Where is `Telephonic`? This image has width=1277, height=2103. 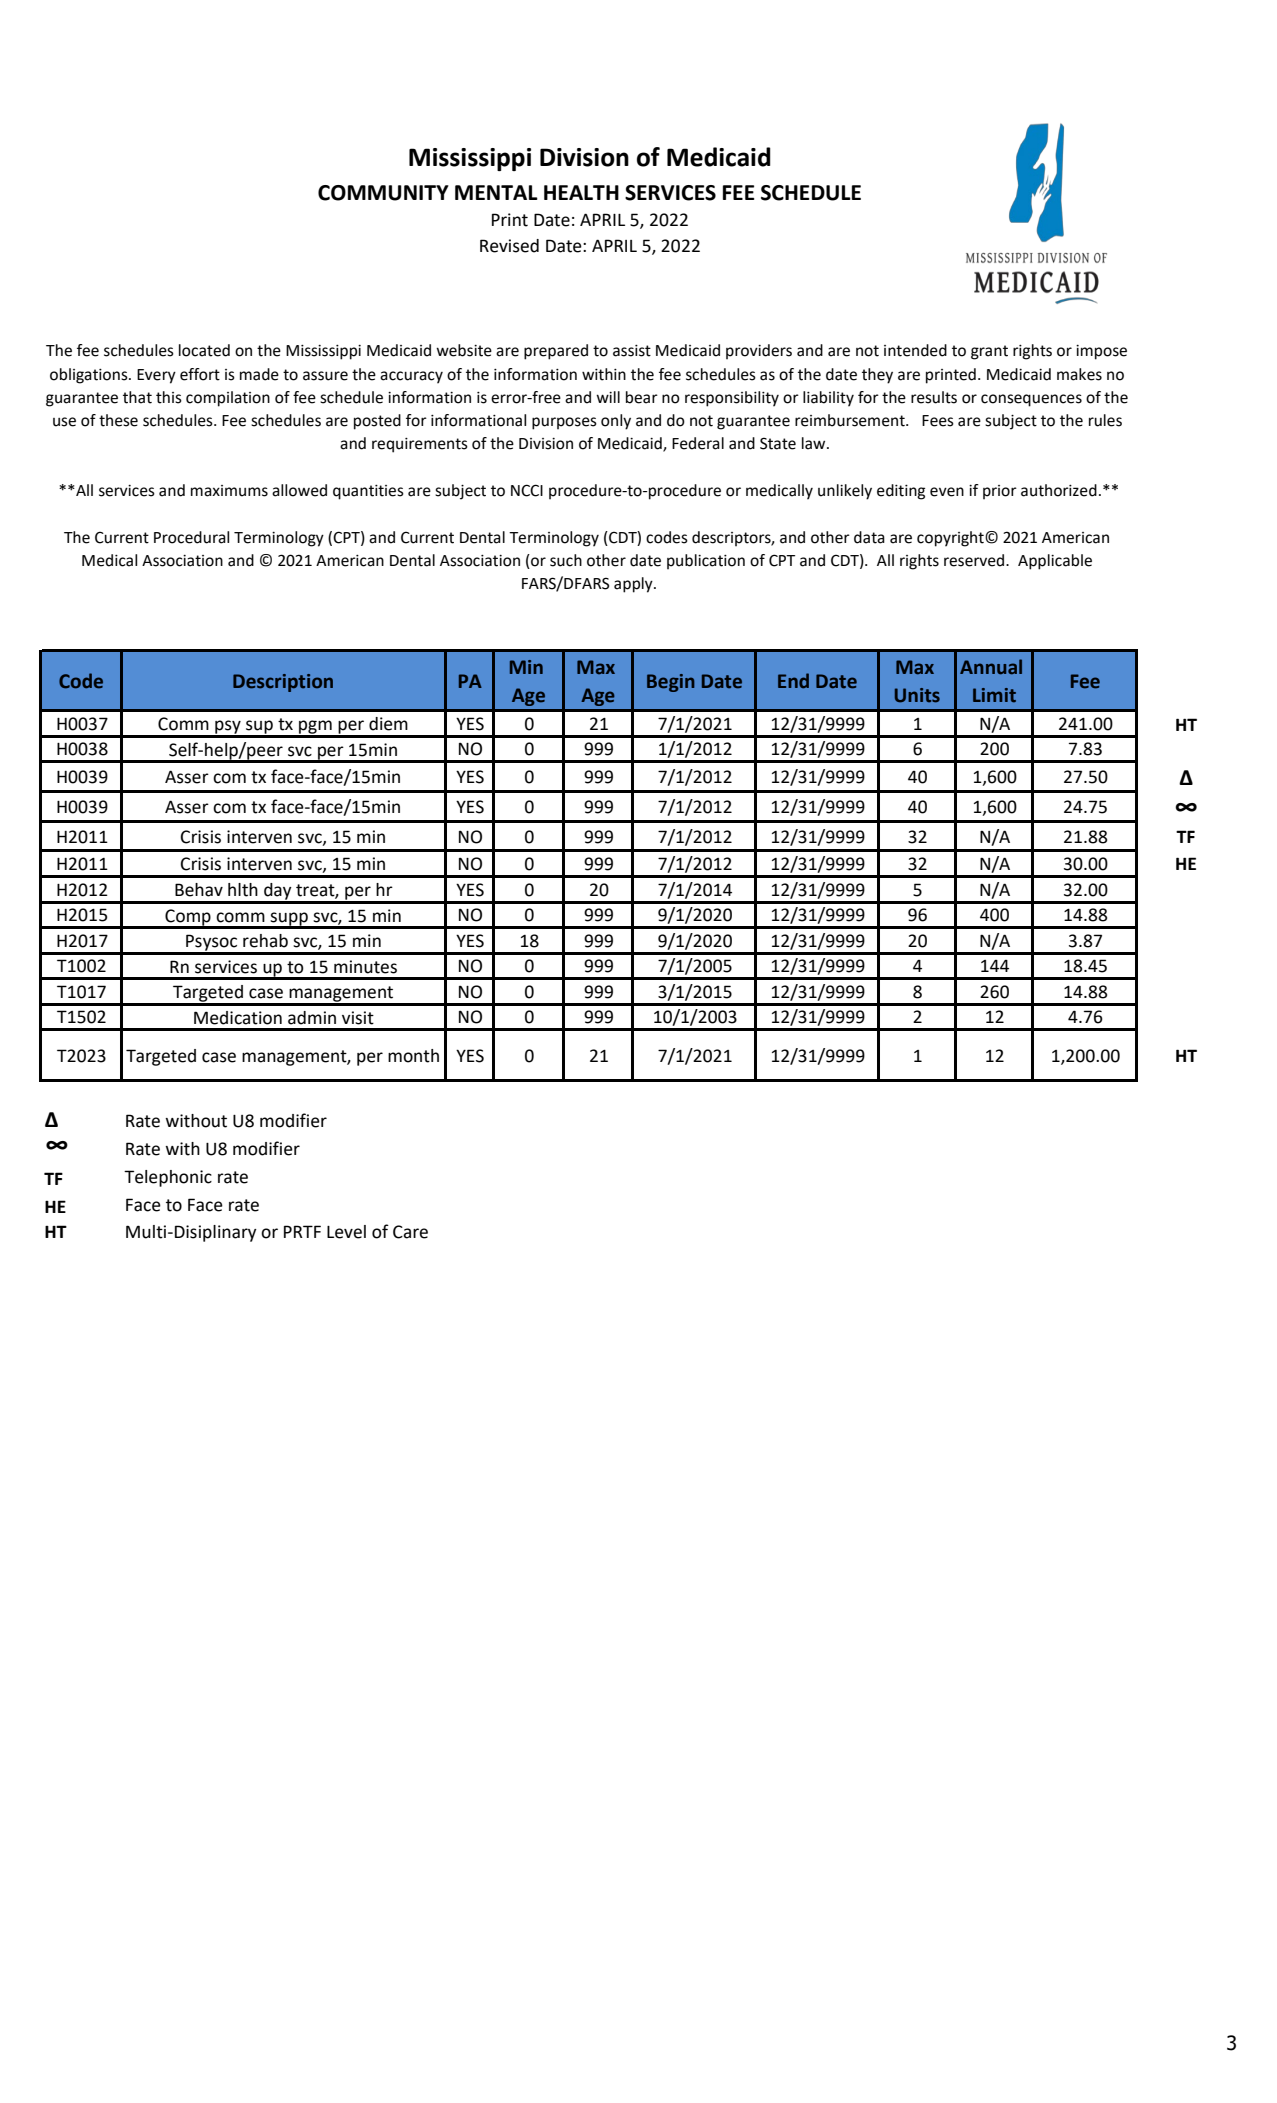
Telephonic is located at coordinates (168, 1178).
